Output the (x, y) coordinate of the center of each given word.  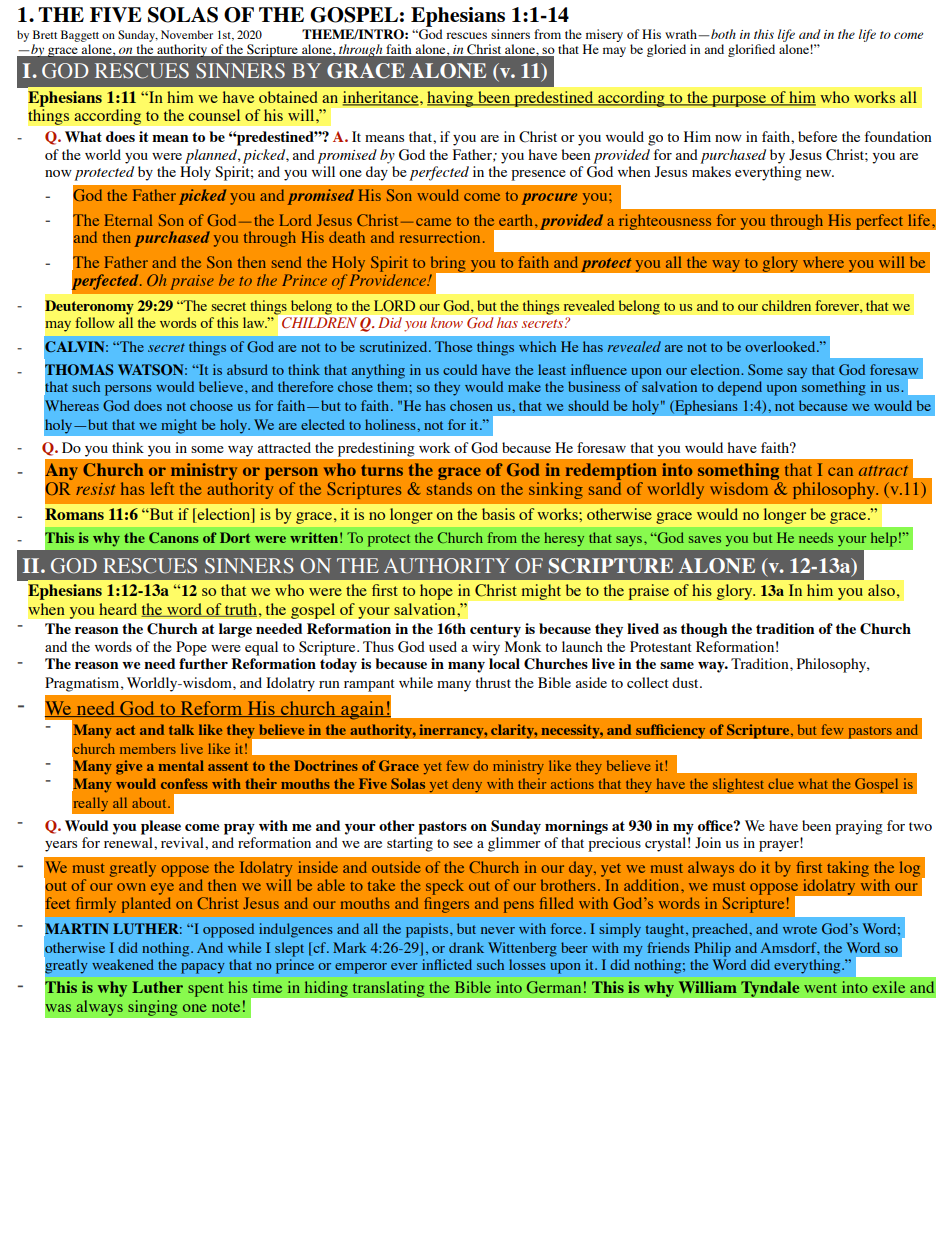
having (451, 99)
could (460, 369)
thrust (493, 682)
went (820, 988)
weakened (123, 964)
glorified (751, 50)
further (203, 663)
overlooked (781, 346)
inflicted (447, 964)
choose (211, 405)
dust (686, 682)
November (187, 34)
